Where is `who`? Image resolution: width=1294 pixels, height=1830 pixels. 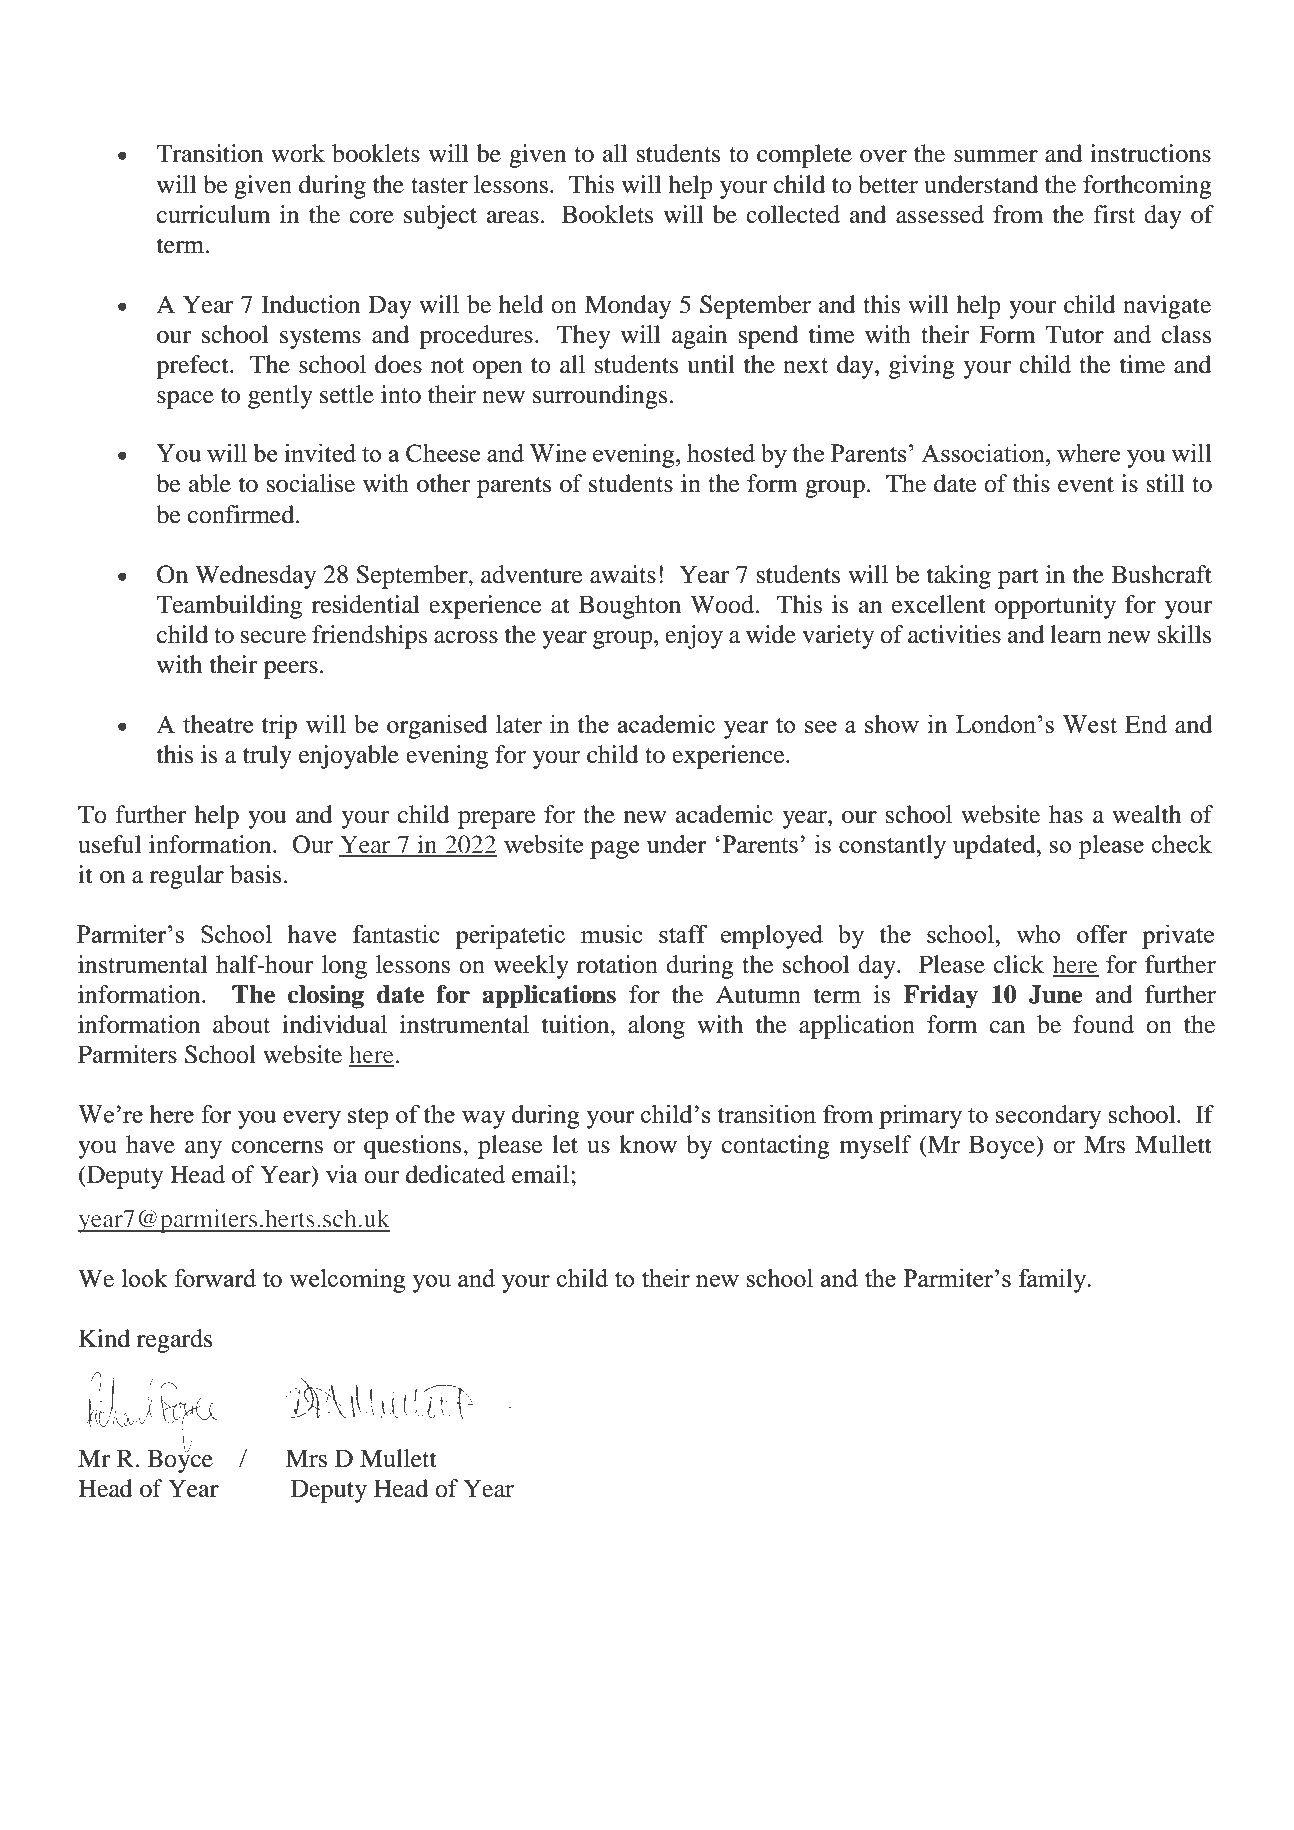
who is located at coordinates (1038, 933).
